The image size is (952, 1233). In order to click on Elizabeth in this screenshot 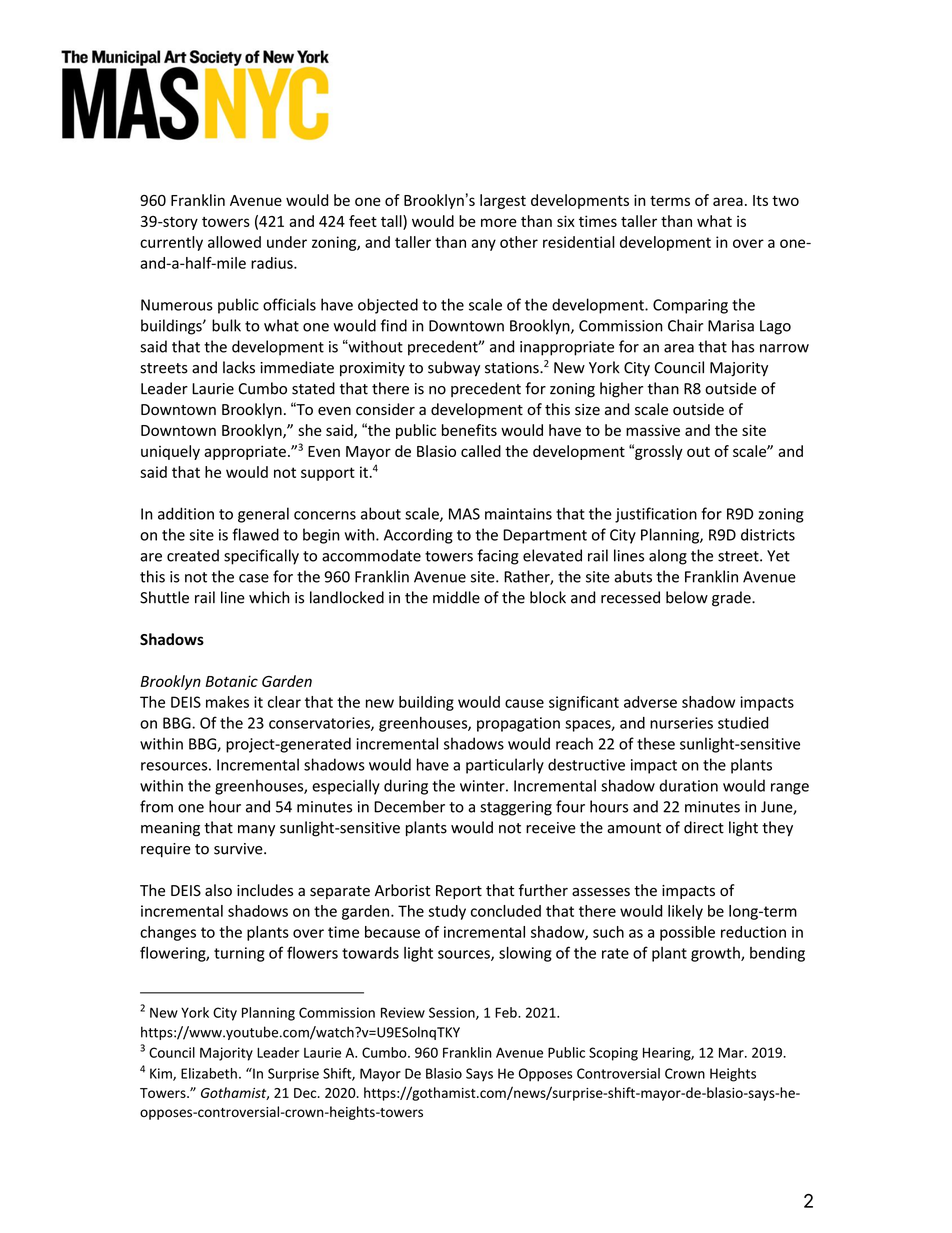, I will do `click(209, 1073)`.
